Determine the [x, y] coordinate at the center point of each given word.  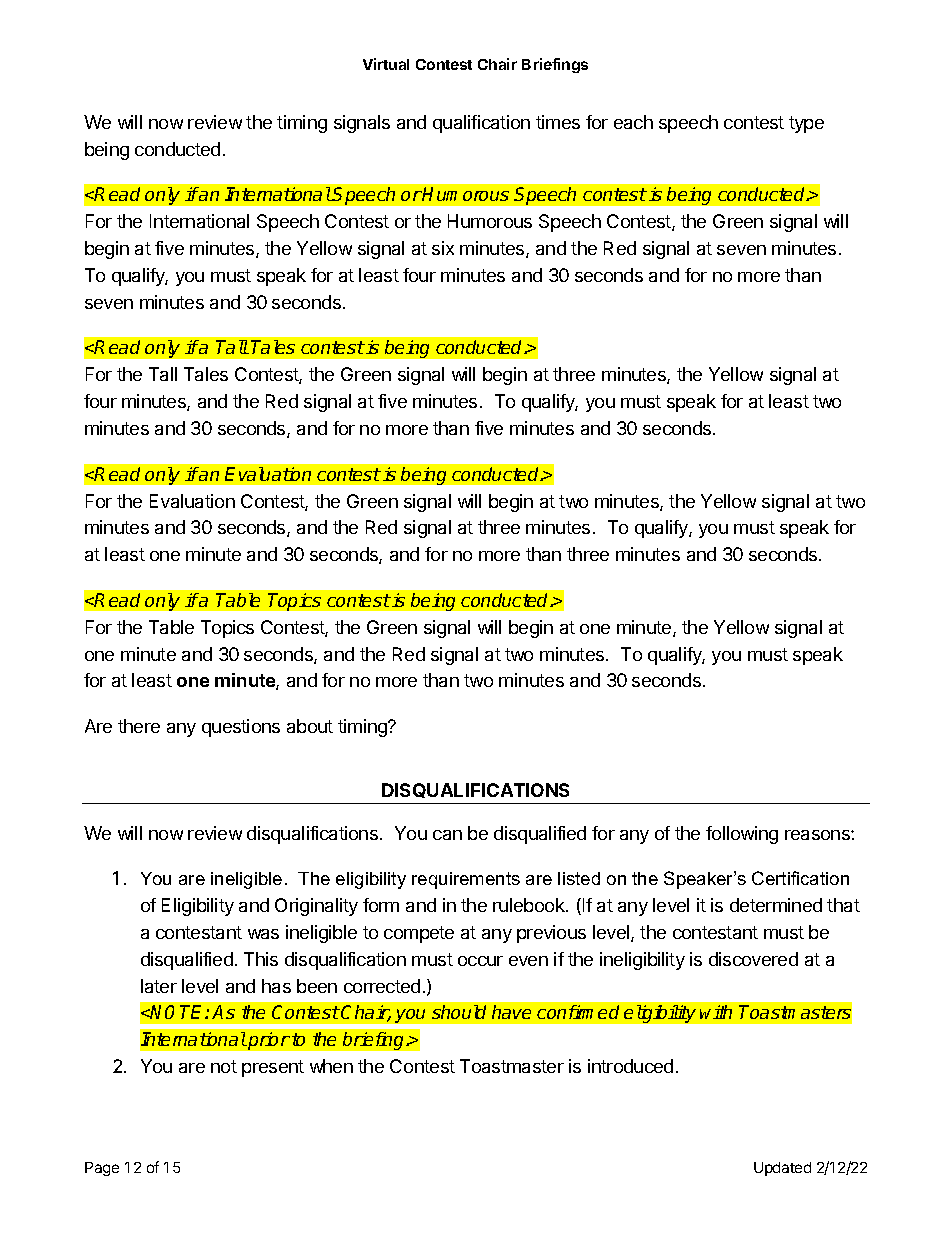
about [310, 726]
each [633, 122]
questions [241, 728]
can [447, 835]
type [806, 124]
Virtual [386, 64]
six [443, 248]
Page [102, 1169]
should [459, 1012]
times [558, 122]
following [742, 835]
